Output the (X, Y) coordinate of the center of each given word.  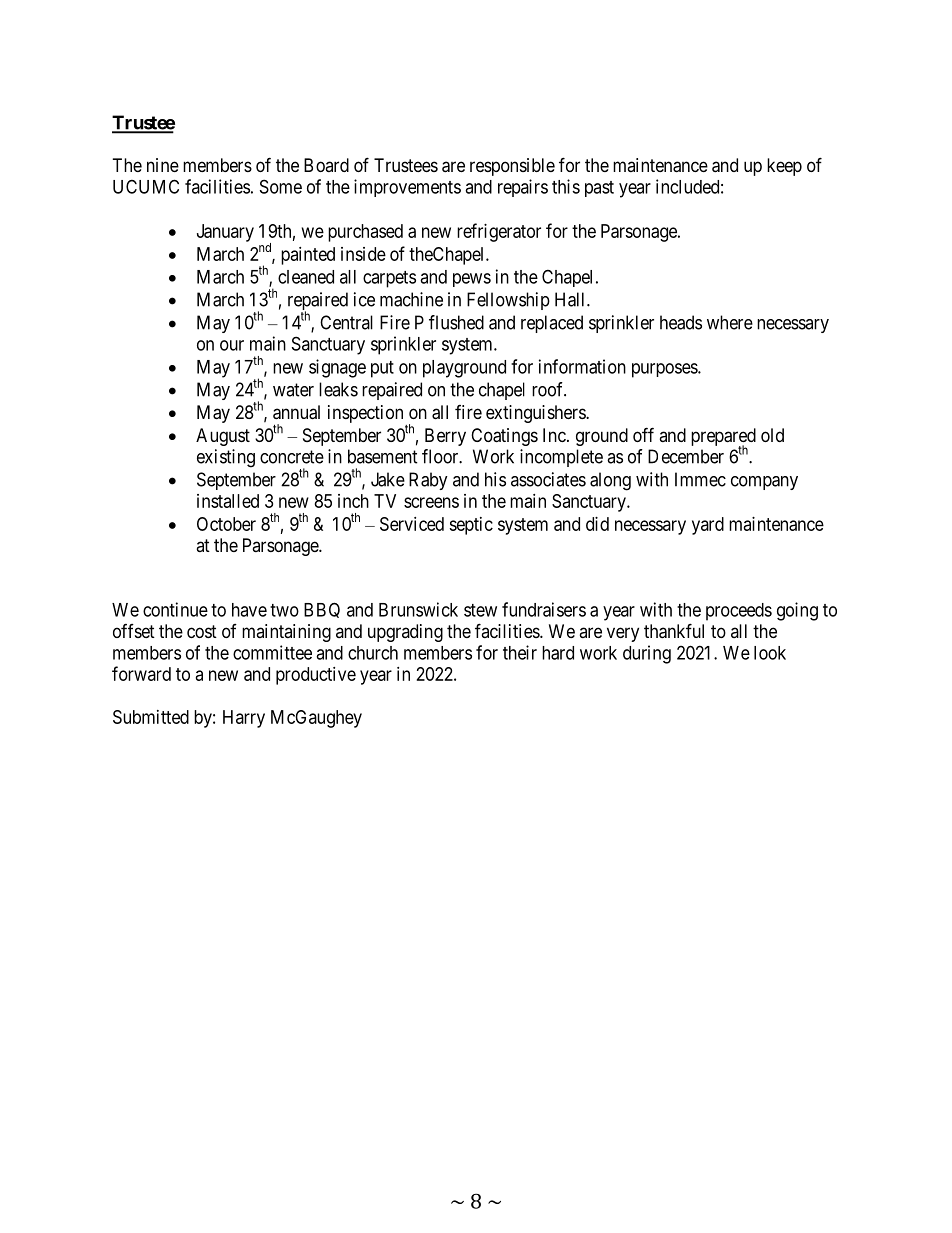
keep (784, 167)
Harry (244, 719)
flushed (456, 322)
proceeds (739, 612)
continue (175, 609)
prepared (723, 438)
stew (480, 610)
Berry (445, 437)
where (730, 322)
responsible (512, 167)
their (520, 652)
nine (163, 165)
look (770, 653)
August (223, 437)
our (232, 345)
